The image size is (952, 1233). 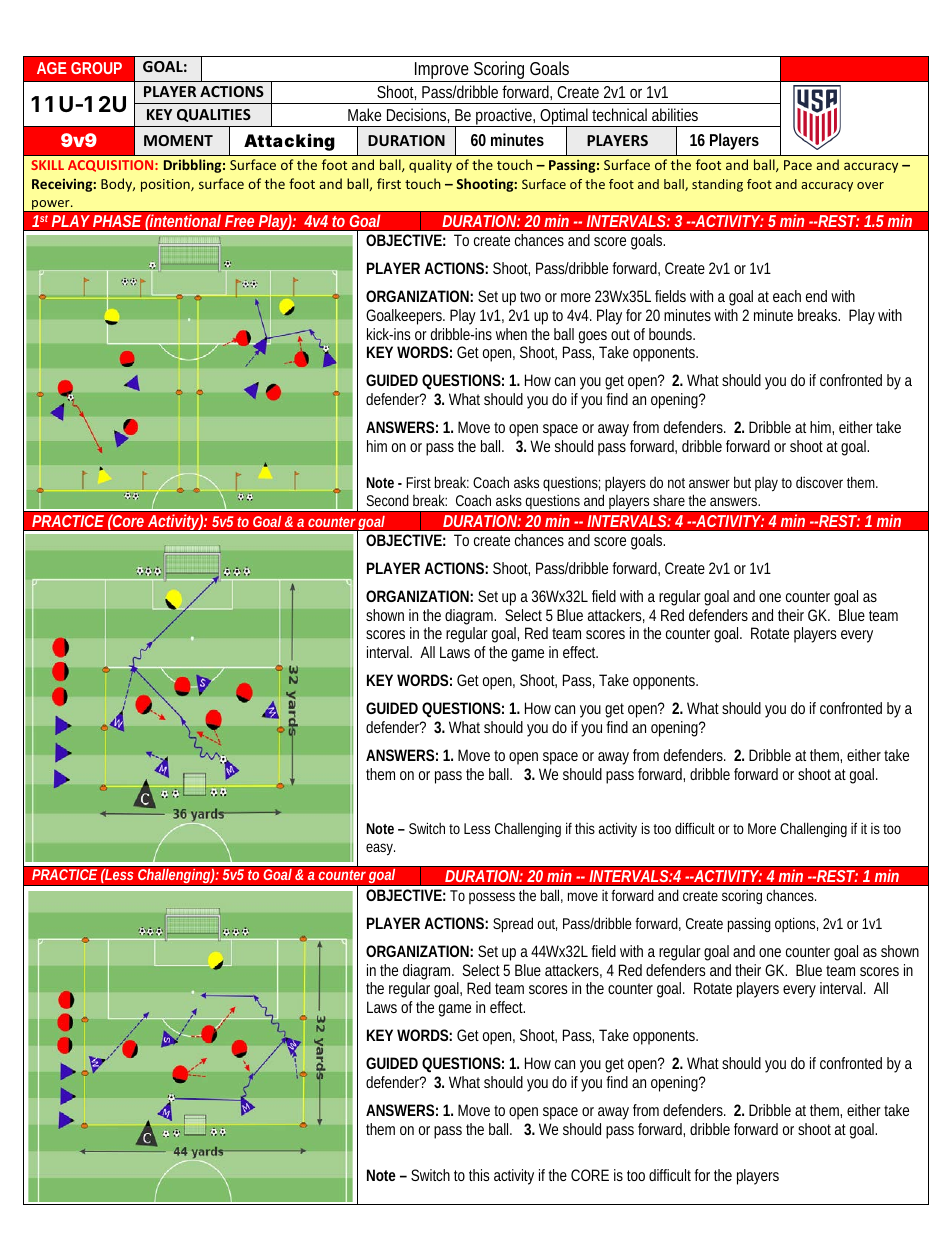 What do you see at coordinates (96, 68) in the document?
I see `GROUP` at bounding box center [96, 68].
